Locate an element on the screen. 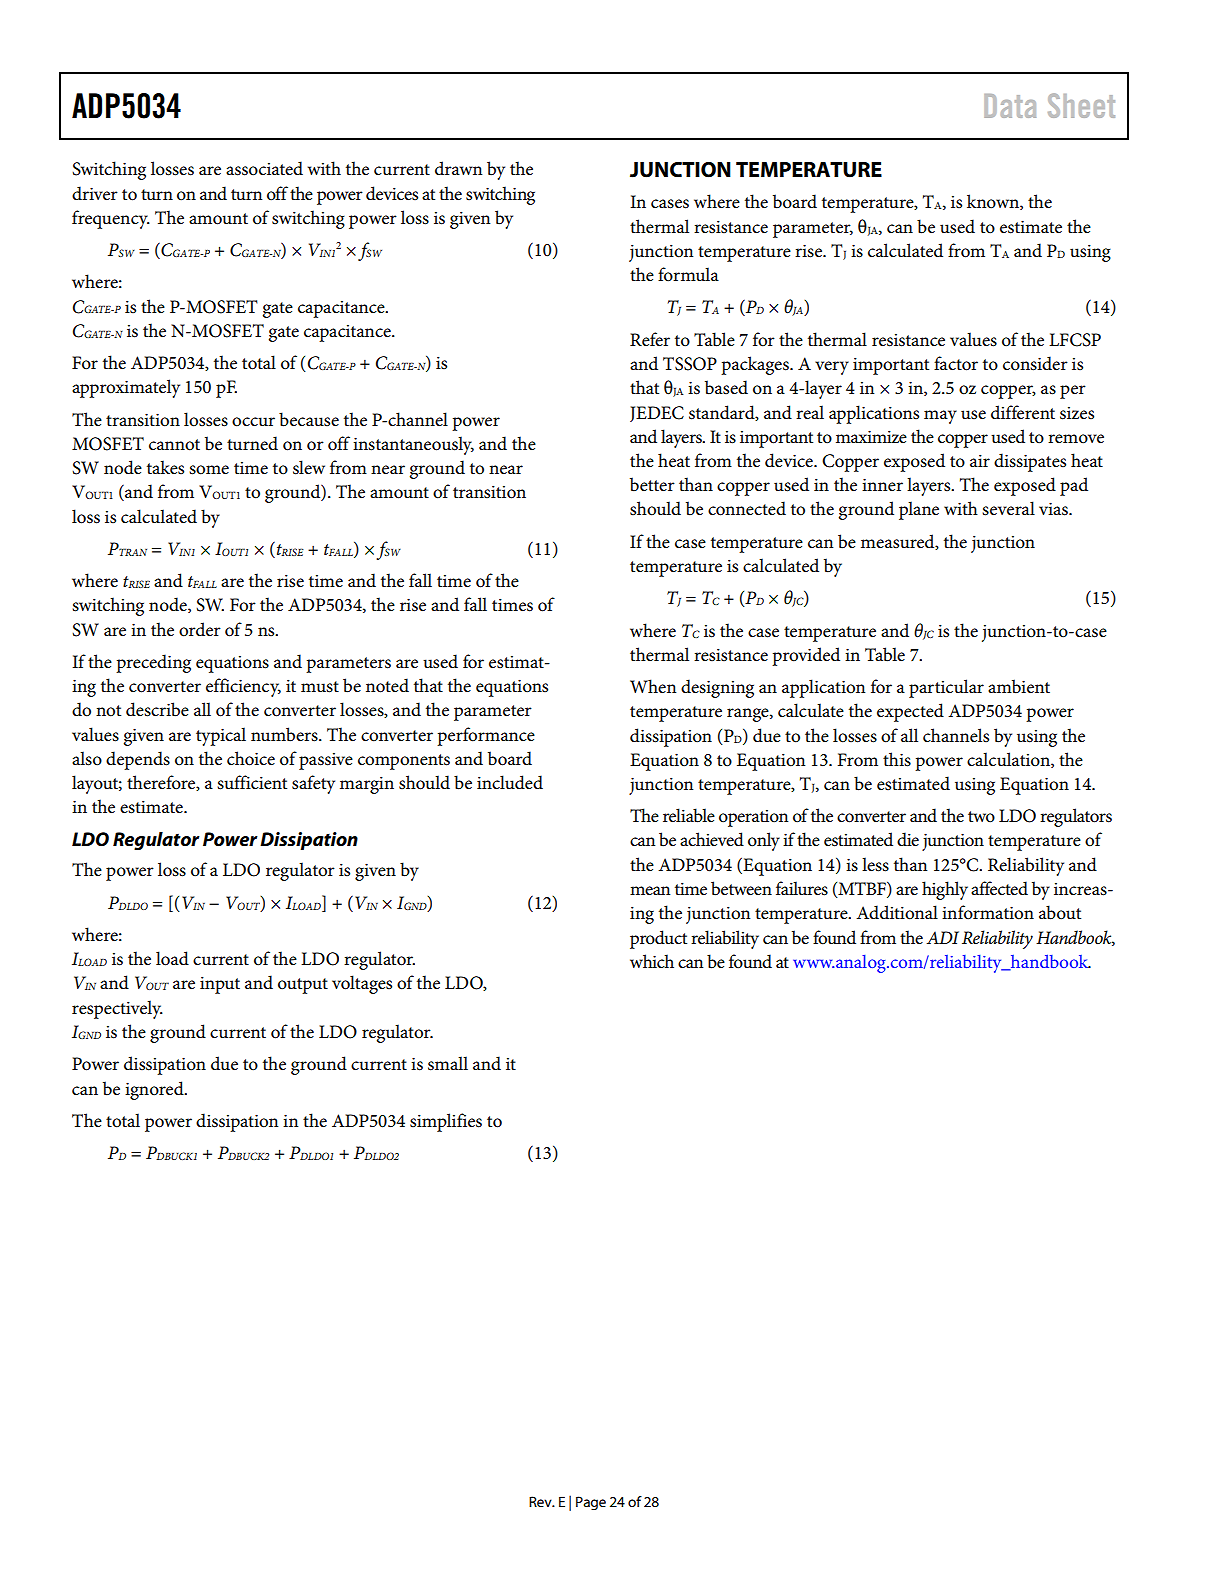  simplifies is located at coordinates (446, 1122).
